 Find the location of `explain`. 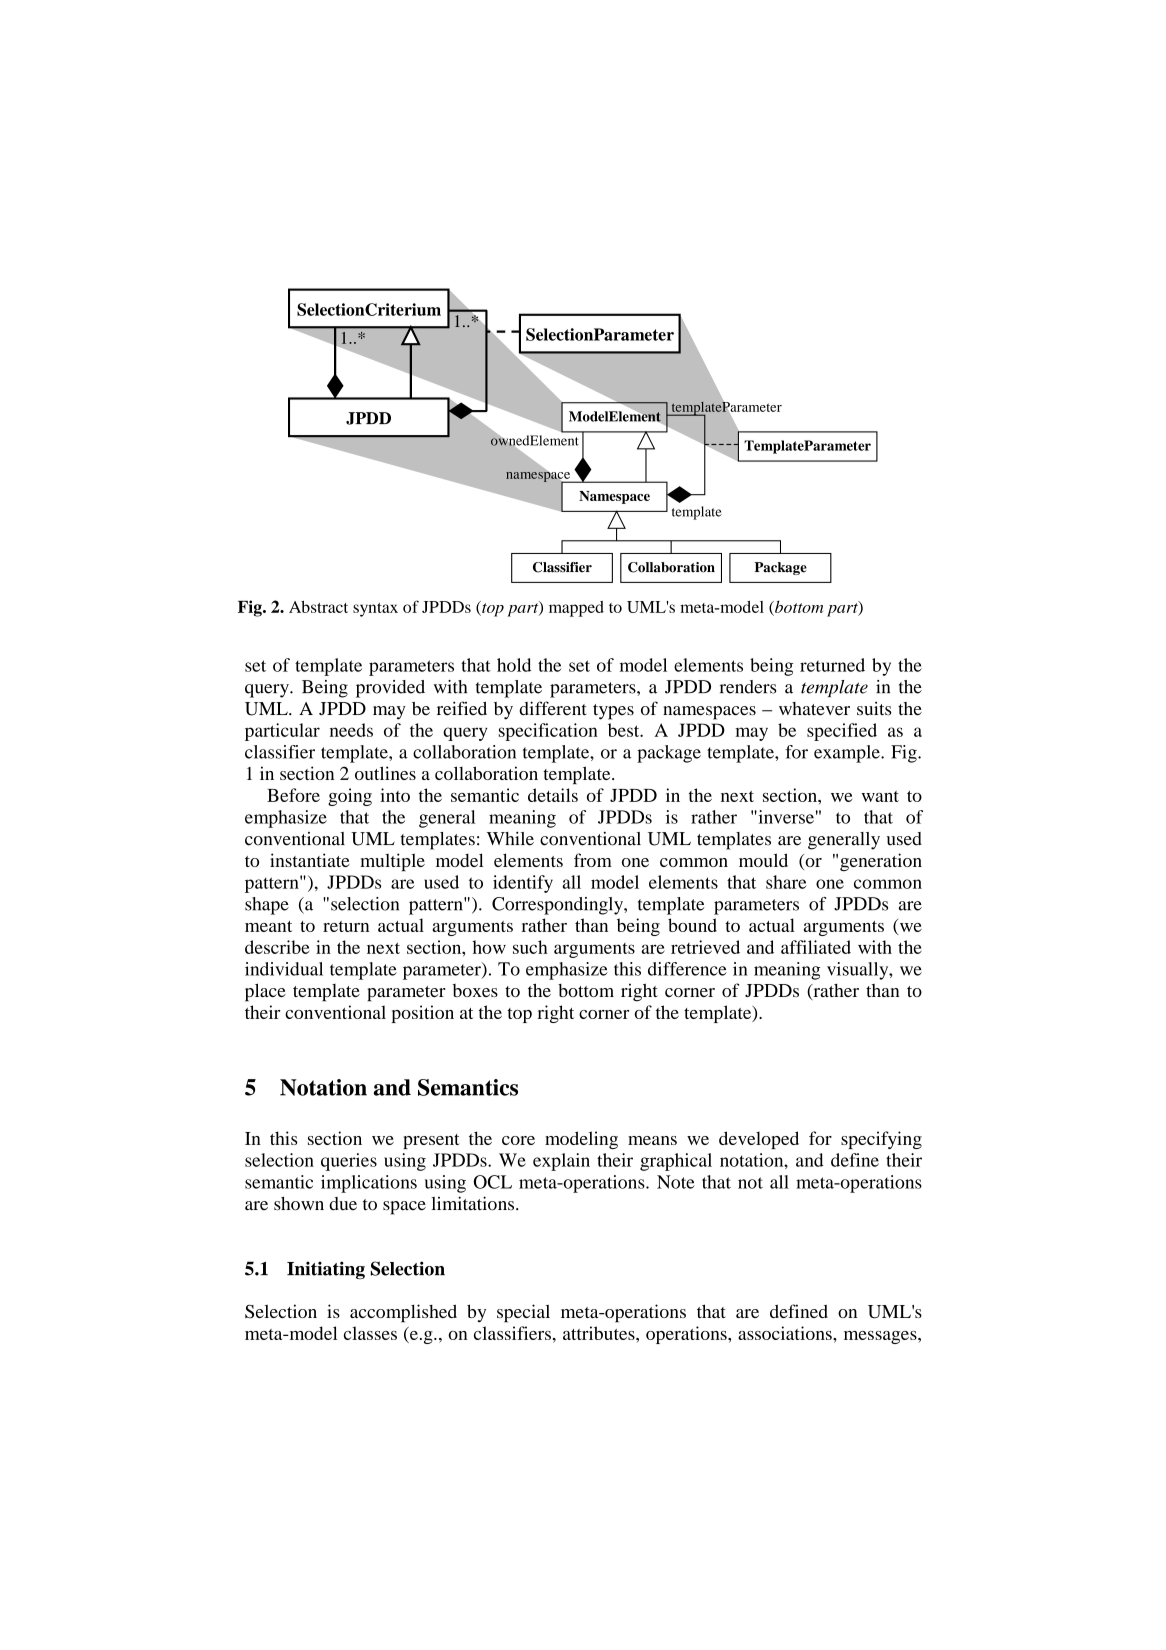

explain is located at coordinates (561, 1162).
